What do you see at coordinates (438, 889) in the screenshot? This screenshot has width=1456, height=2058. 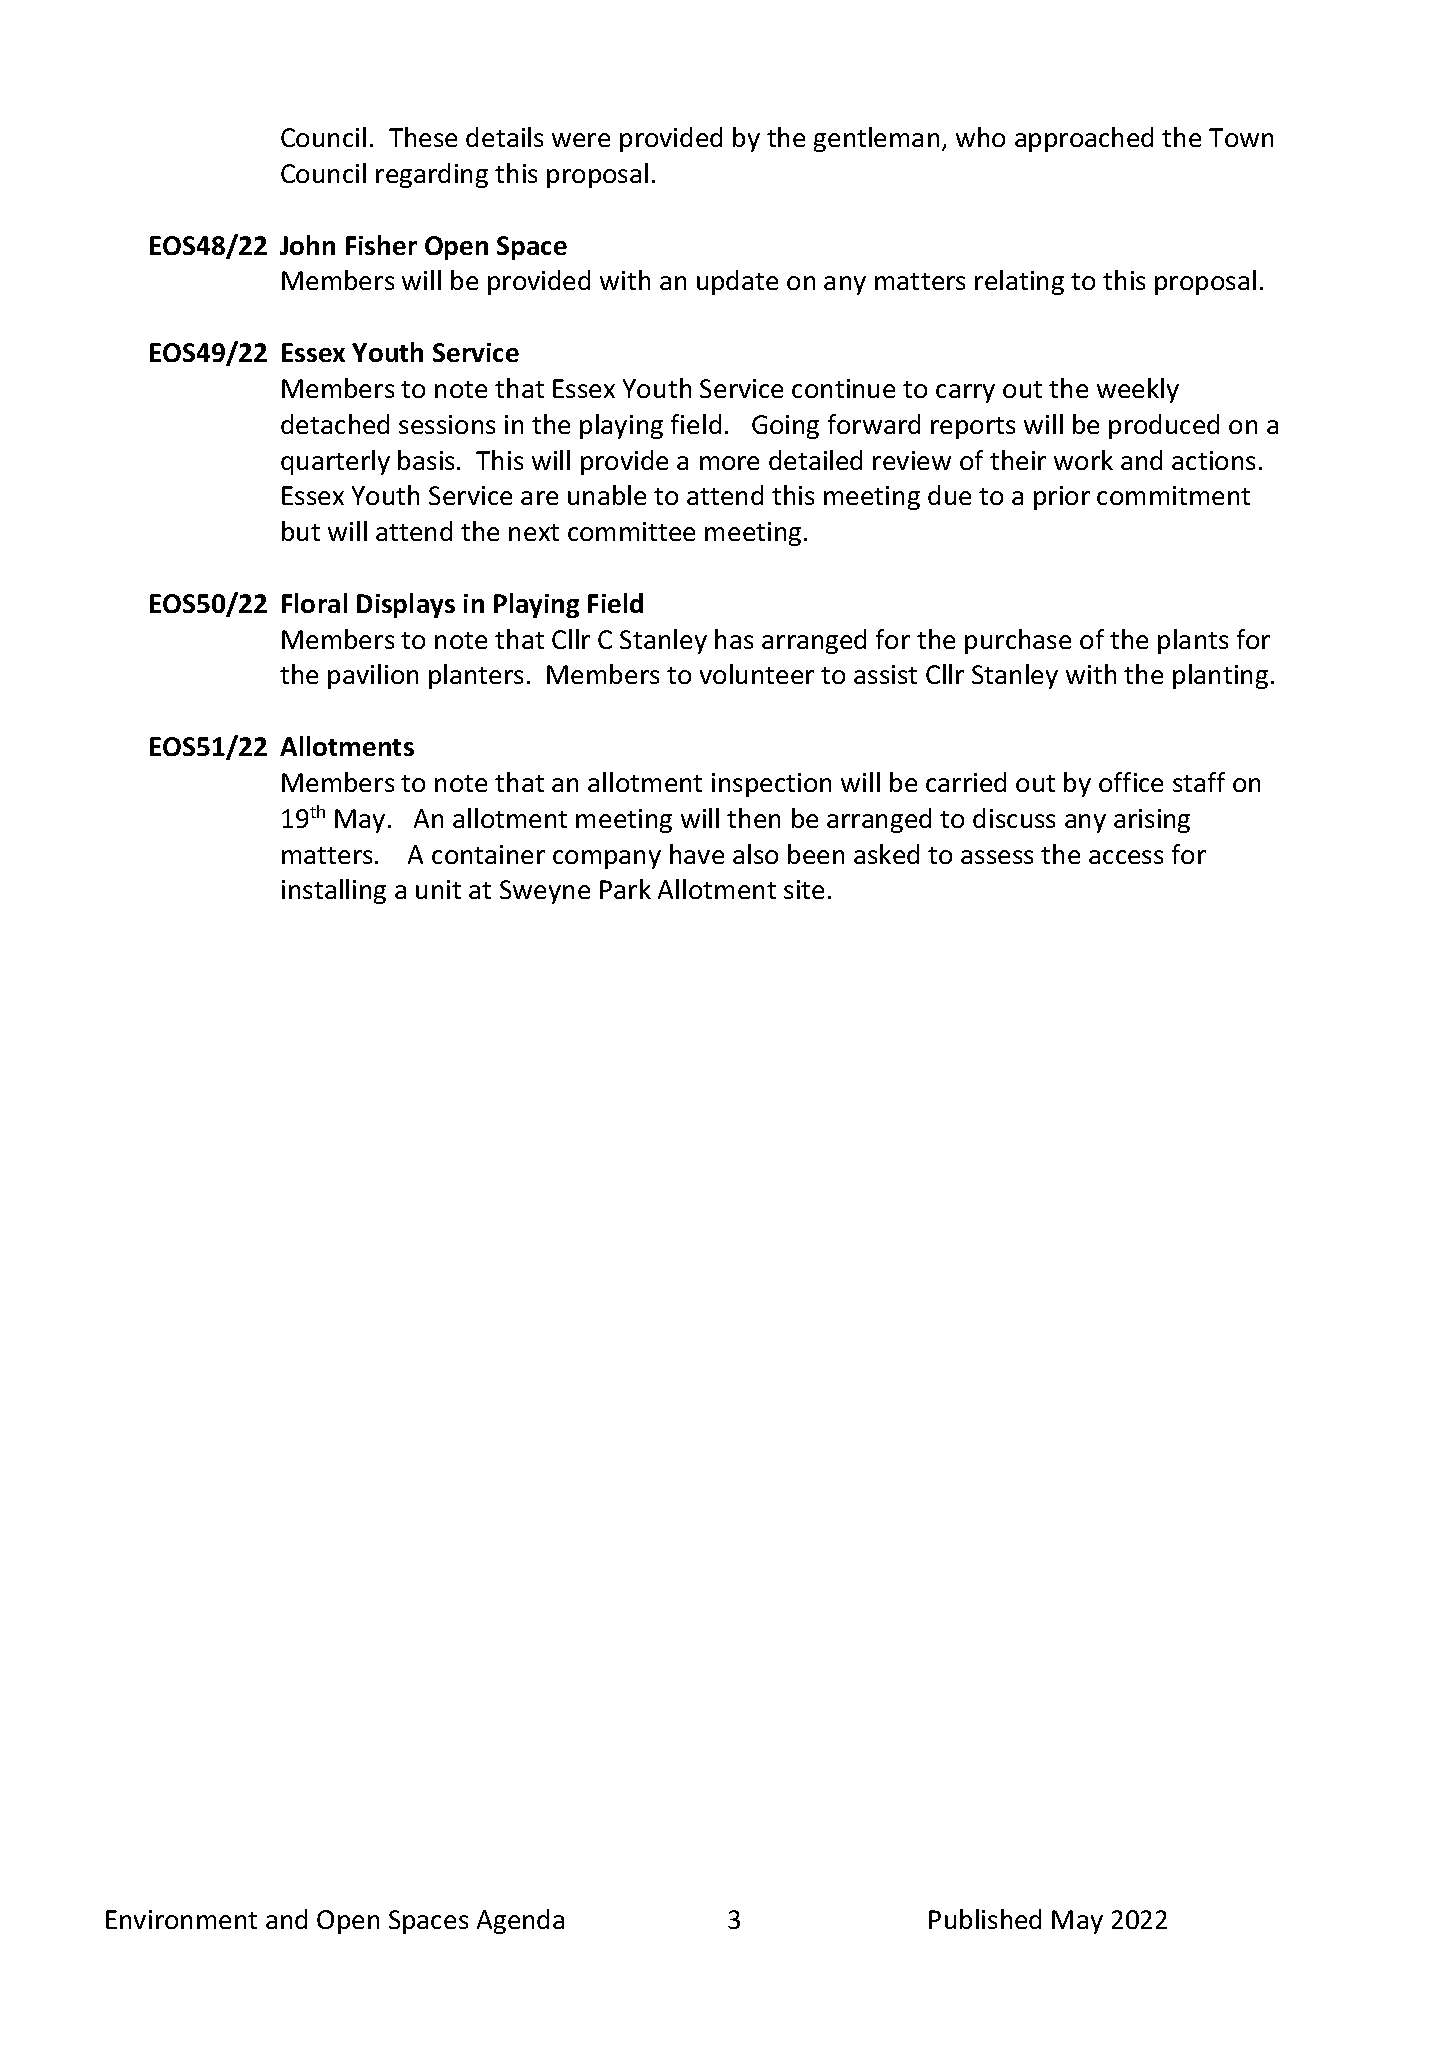 I see `unit` at bounding box center [438, 889].
